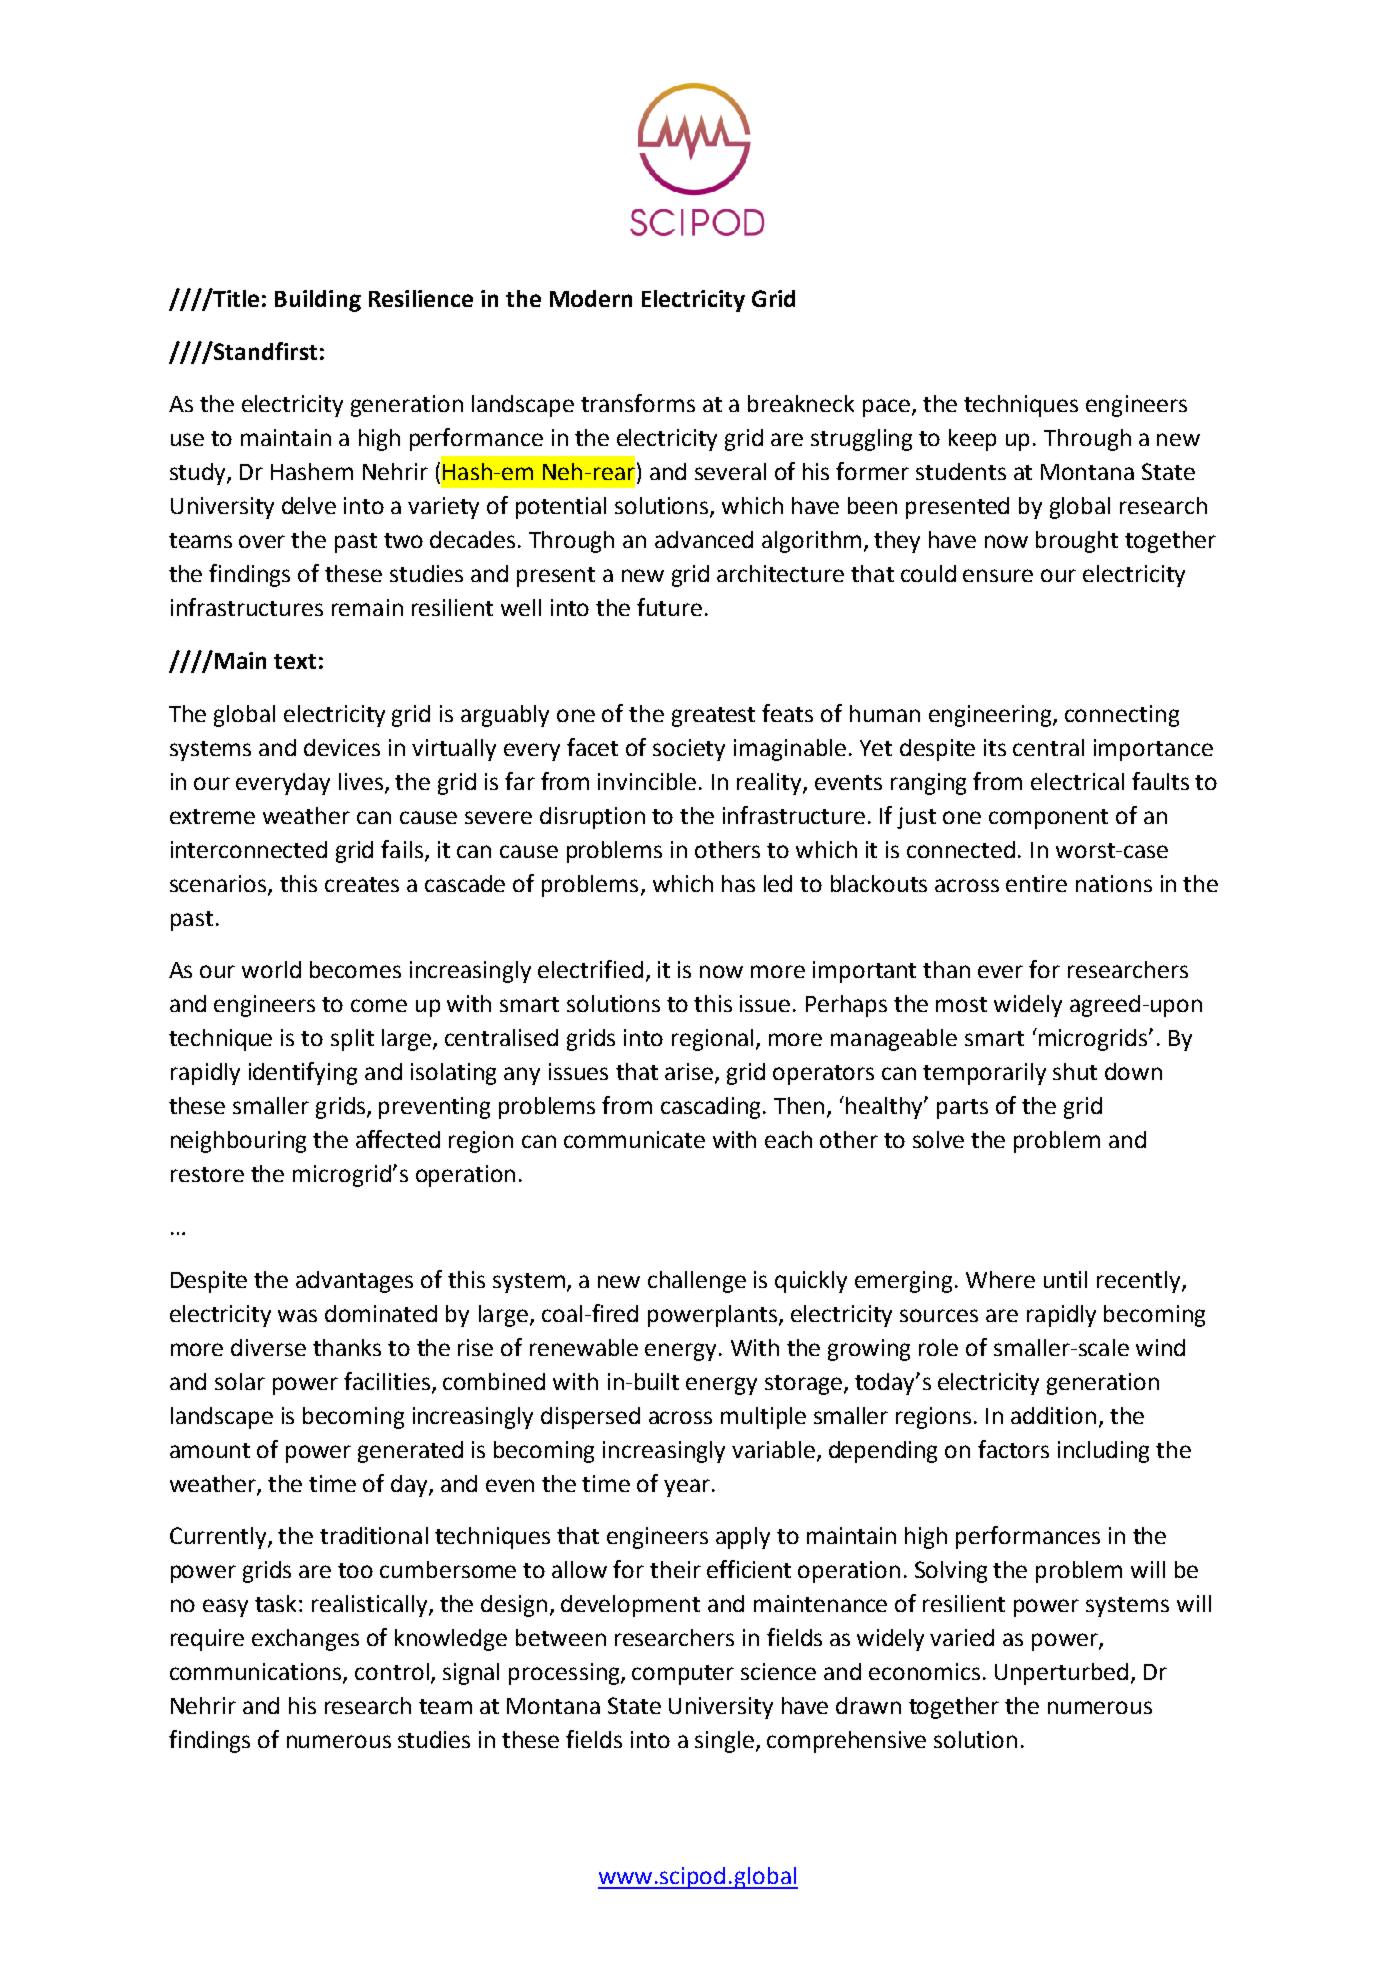  What do you see at coordinates (998, 575) in the screenshot?
I see `ensure` at bounding box center [998, 575].
